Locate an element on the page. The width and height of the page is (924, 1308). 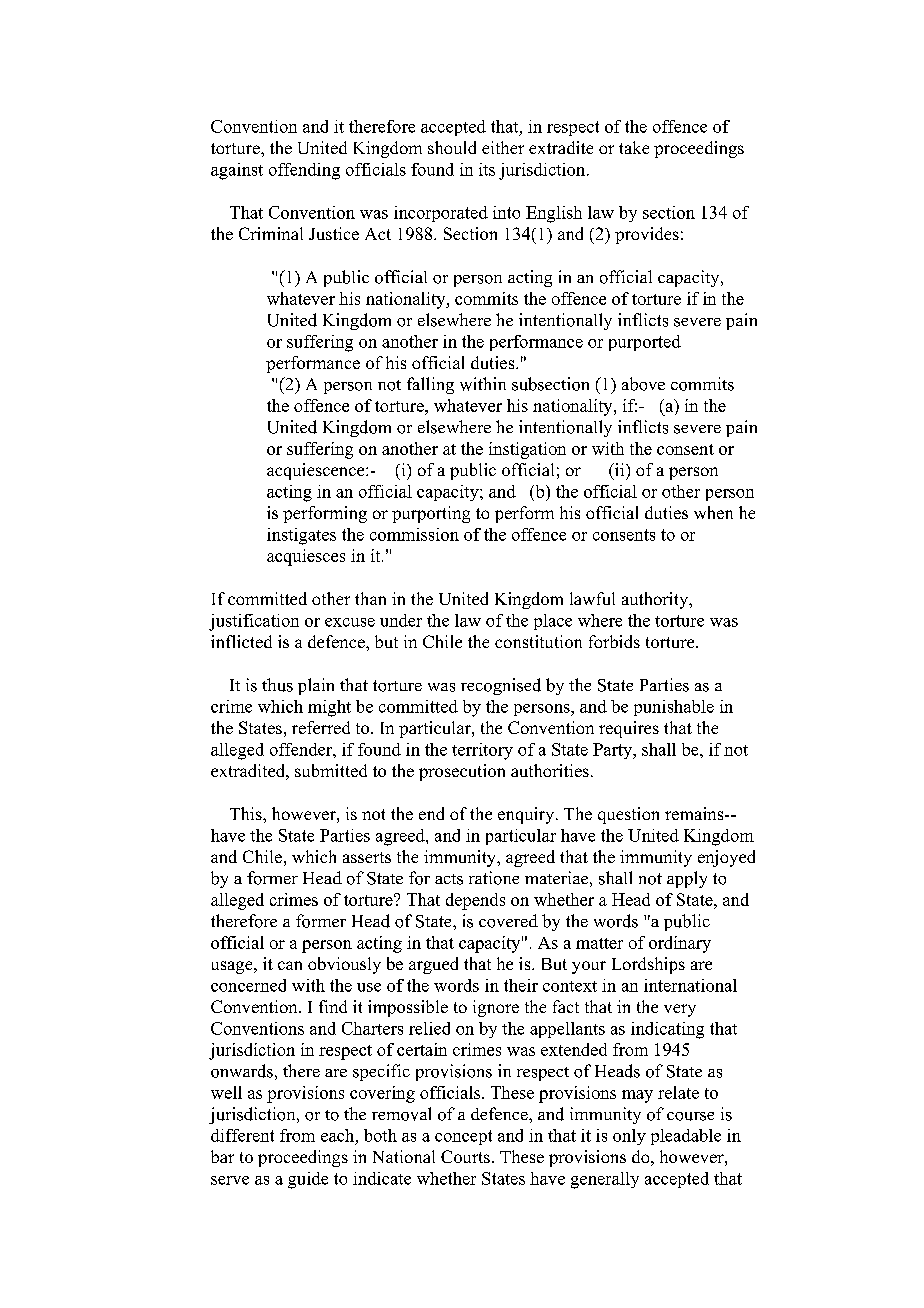
apply is located at coordinates (687, 879).
